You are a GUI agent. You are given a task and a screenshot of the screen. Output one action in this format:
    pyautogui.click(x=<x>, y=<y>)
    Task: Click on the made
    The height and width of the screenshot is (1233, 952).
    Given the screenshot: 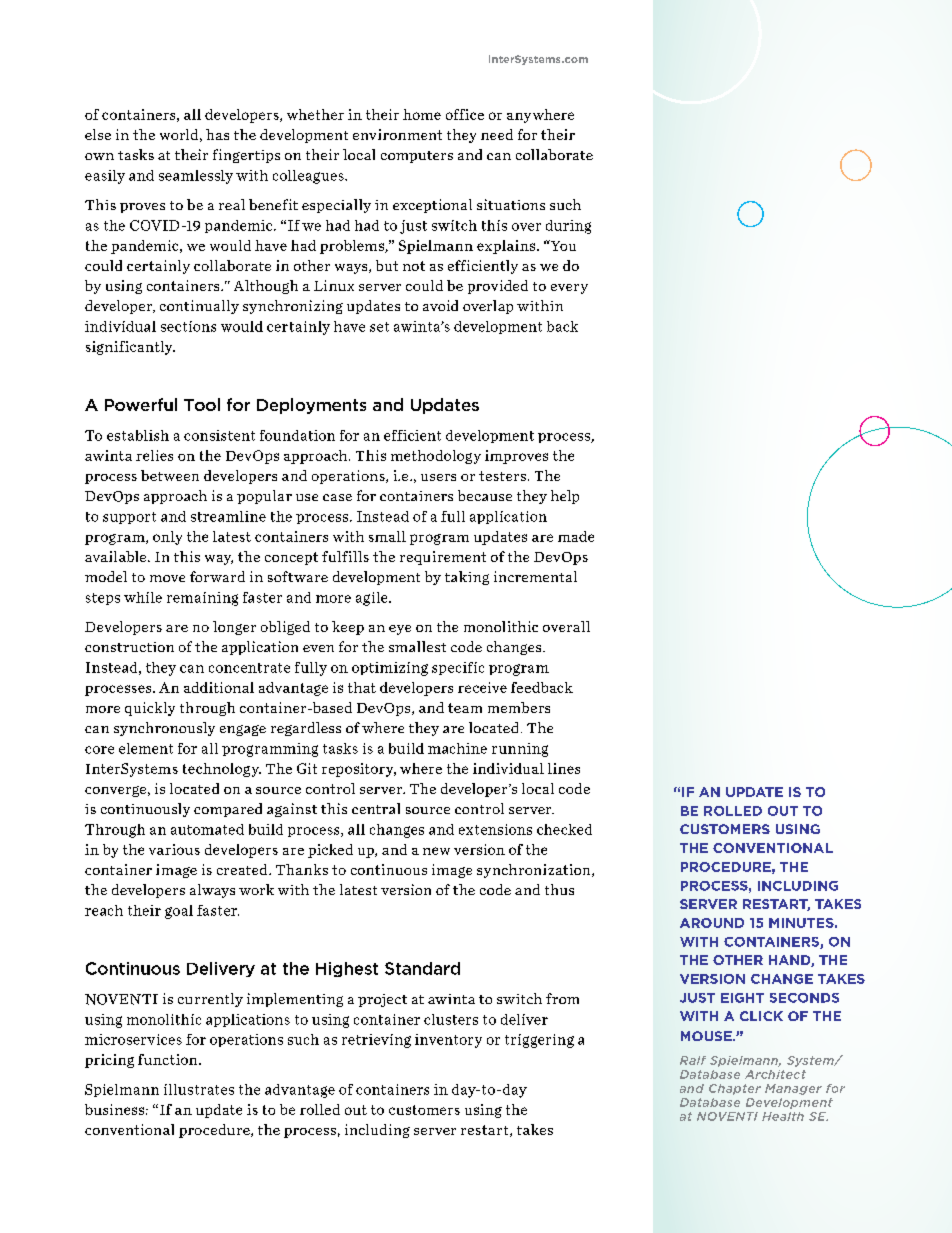 What is the action you would take?
    pyautogui.click(x=576, y=536)
